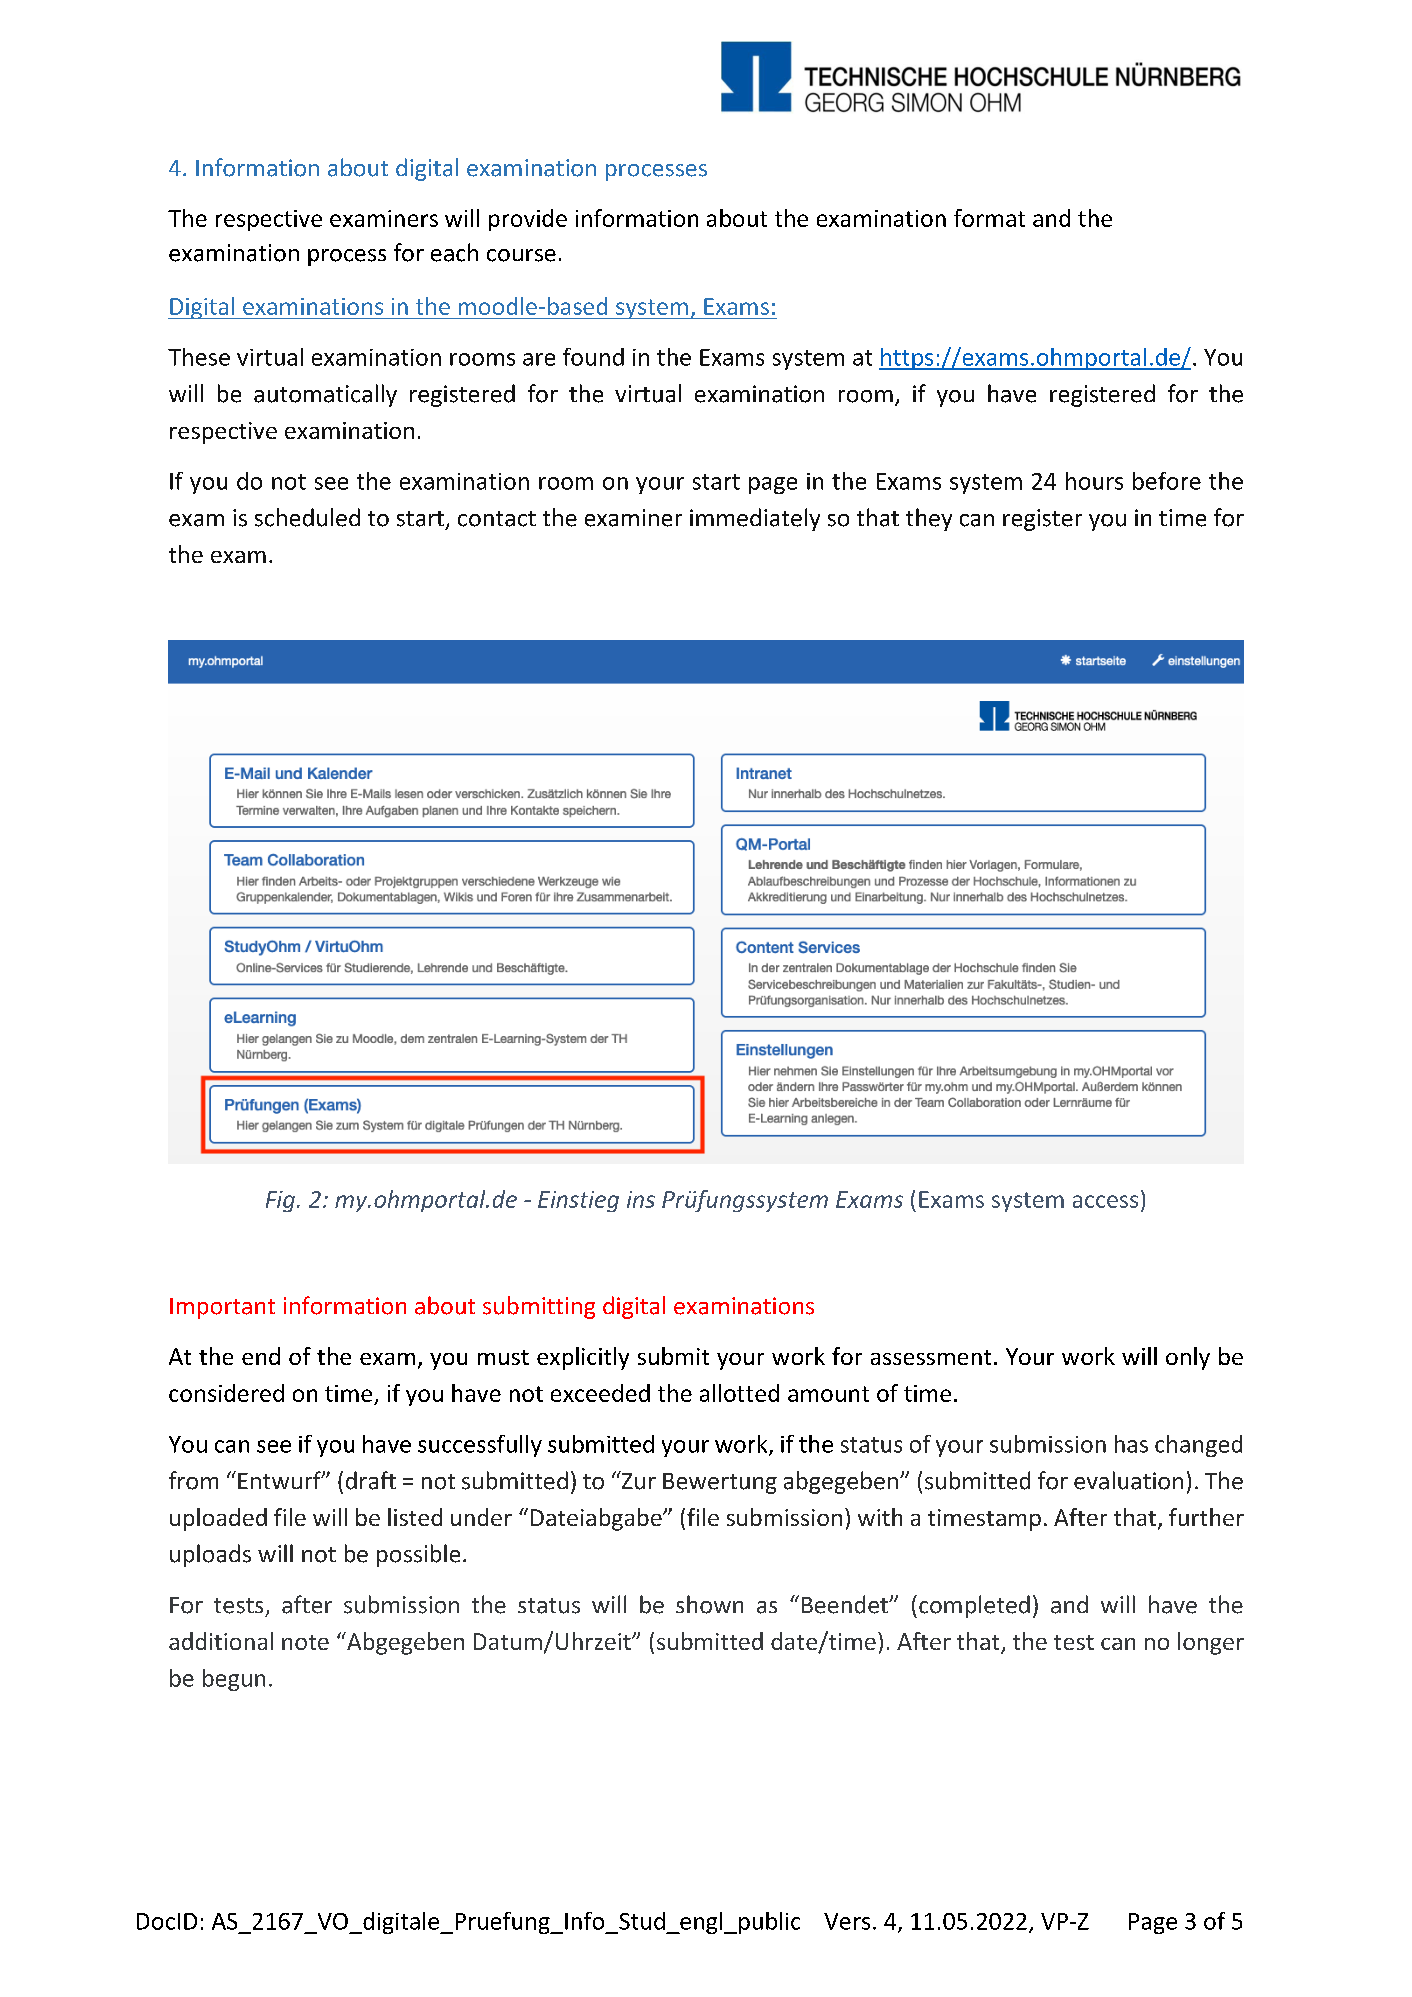  I want to click on hours, so click(1094, 481).
